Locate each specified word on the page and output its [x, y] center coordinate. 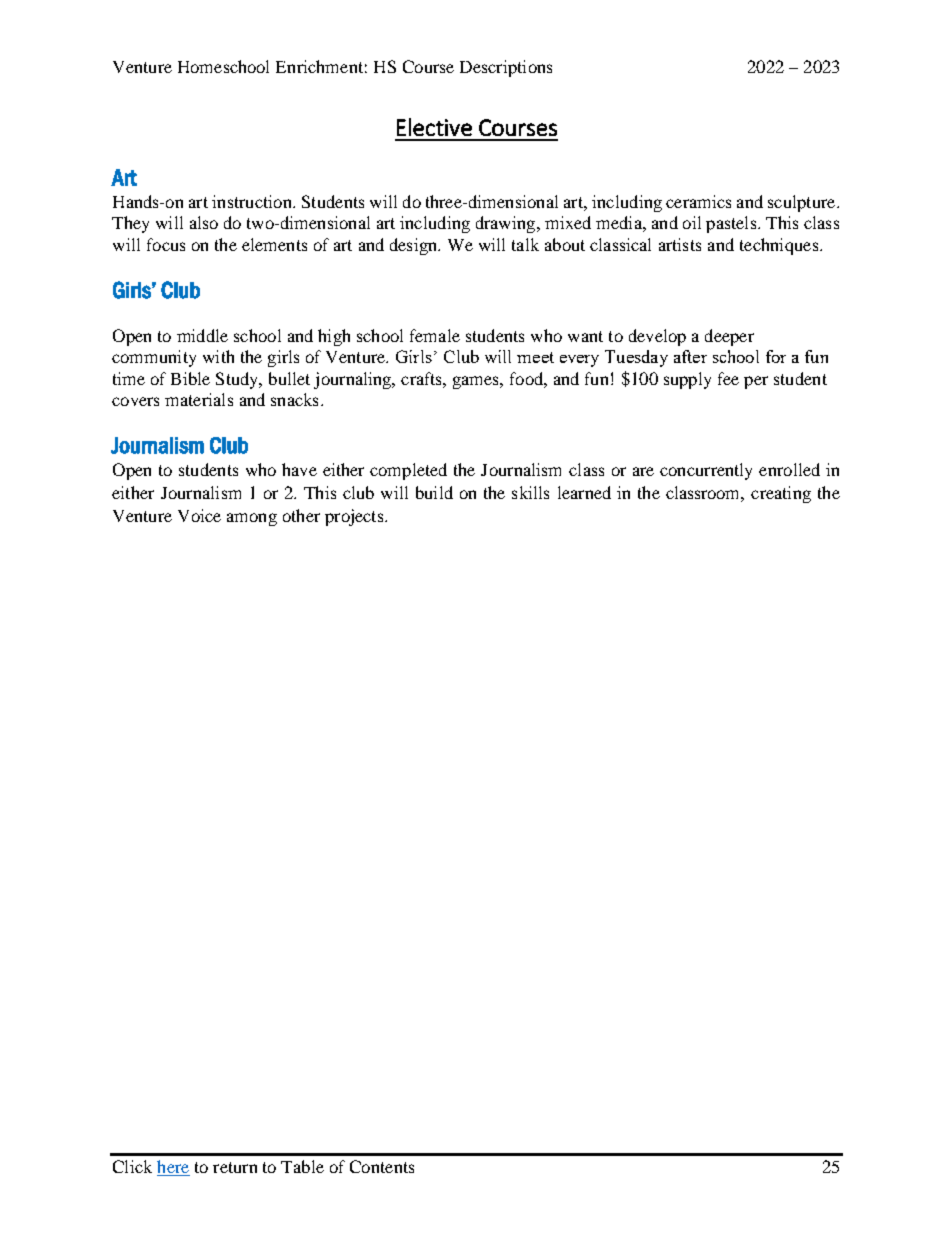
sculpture [803, 203]
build [434, 492]
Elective [434, 127]
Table [302, 1166]
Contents [382, 1166]
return [235, 1167]
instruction [253, 201]
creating [781, 494]
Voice [199, 515]
